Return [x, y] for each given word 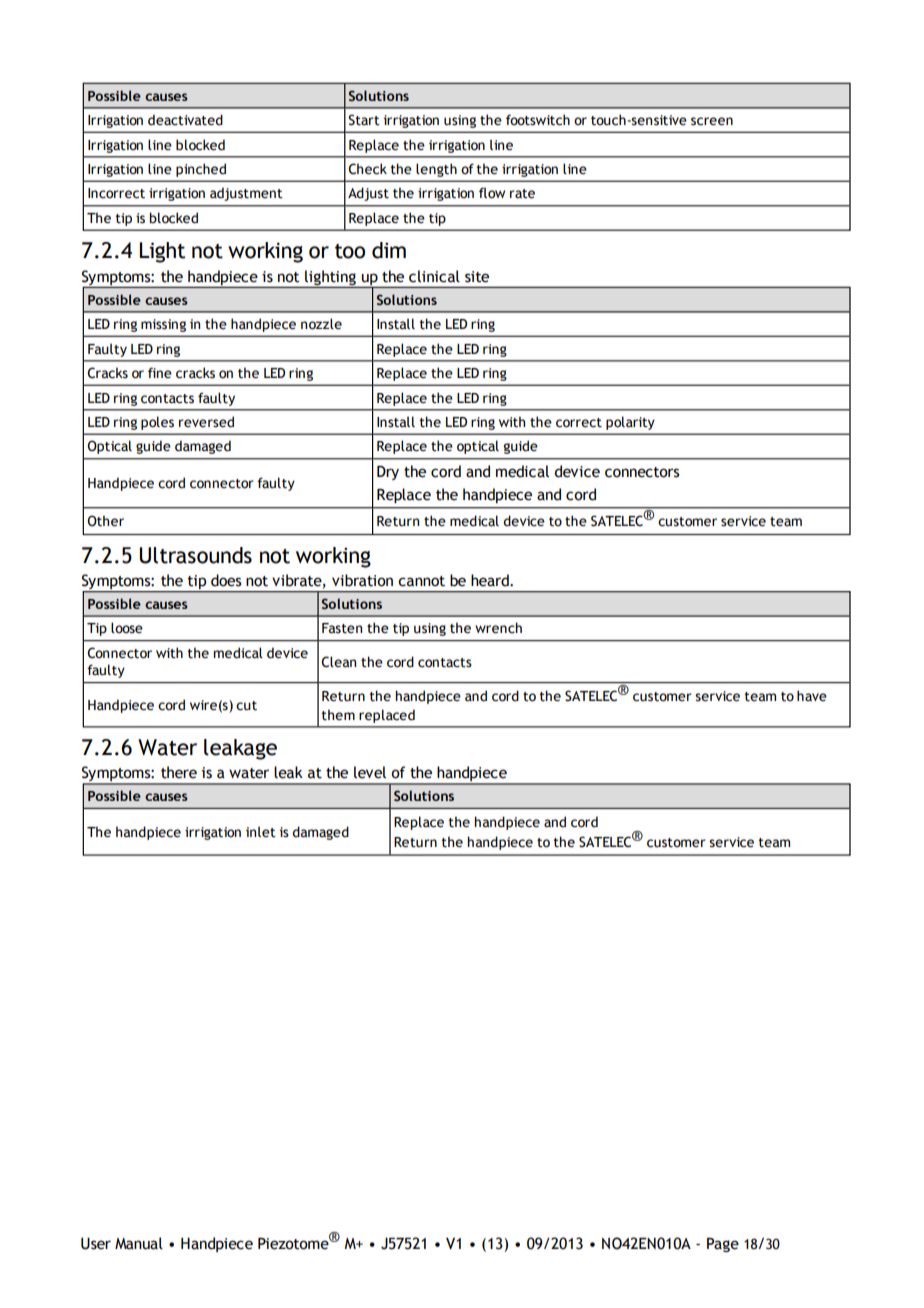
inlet [261, 832]
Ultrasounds [196, 555]
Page [723, 1245]
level [370, 772]
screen [712, 121]
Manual [139, 1243]
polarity [630, 423]
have [812, 696]
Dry [388, 473]
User [96, 1244]
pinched [201, 170]
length [436, 170]
